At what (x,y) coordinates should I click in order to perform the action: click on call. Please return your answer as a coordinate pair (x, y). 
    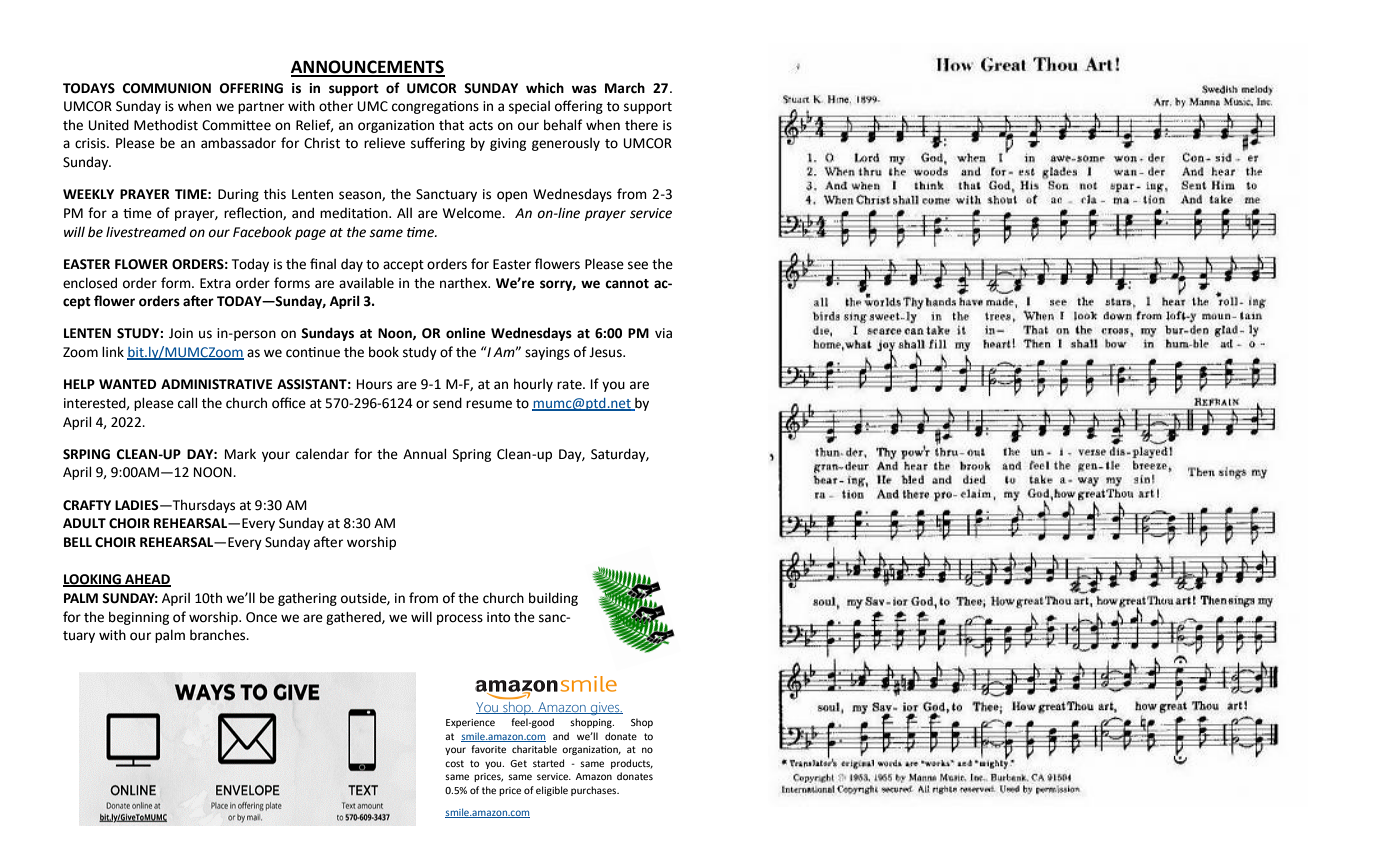
    Looking at the image, I should click on (187, 403).
